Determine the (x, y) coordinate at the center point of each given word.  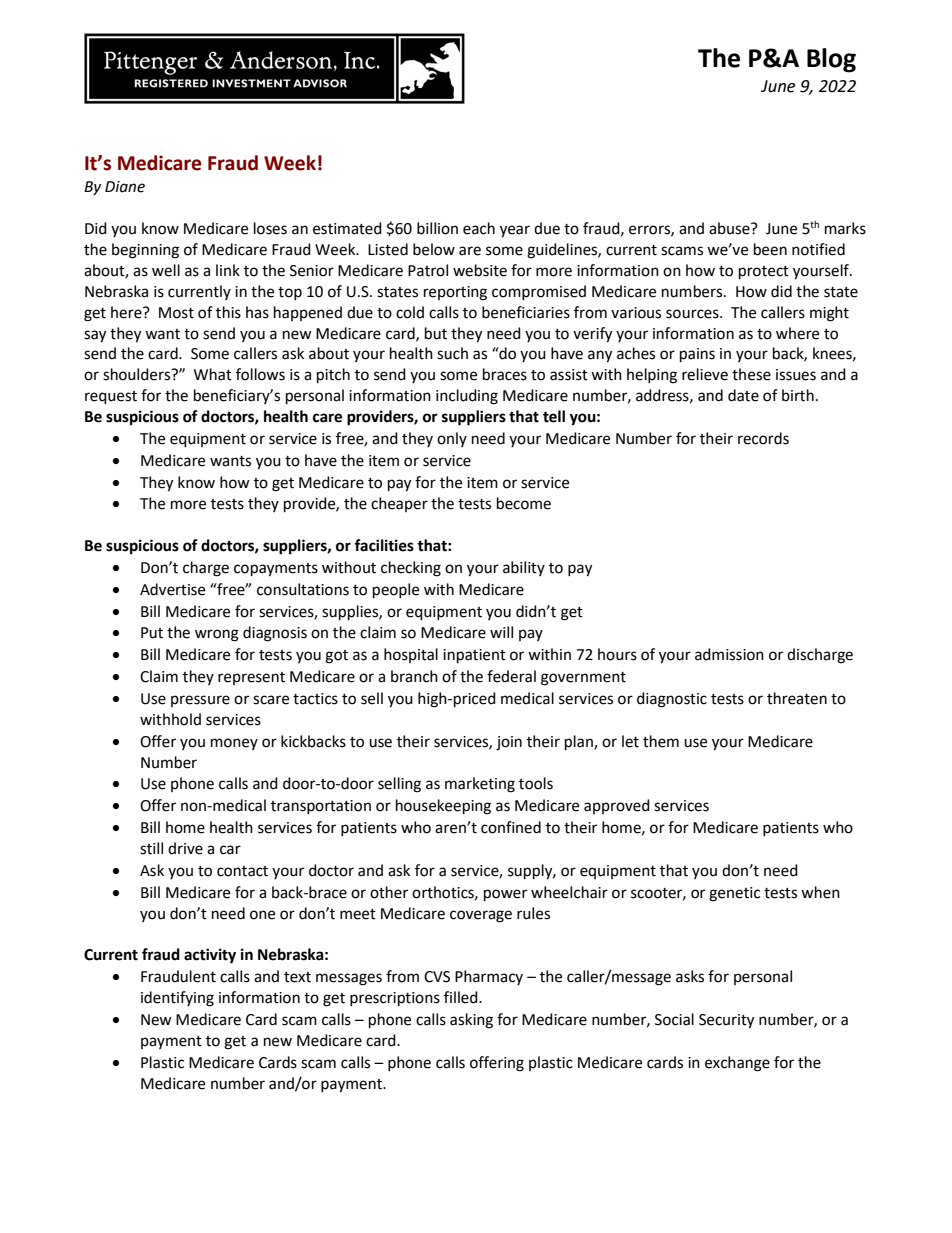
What (213, 374)
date (743, 395)
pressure (200, 701)
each (479, 228)
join (509, 743)
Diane (125, 187)
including (467, 397)
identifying (177, 999)
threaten (797, 698)
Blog (831, 60)
